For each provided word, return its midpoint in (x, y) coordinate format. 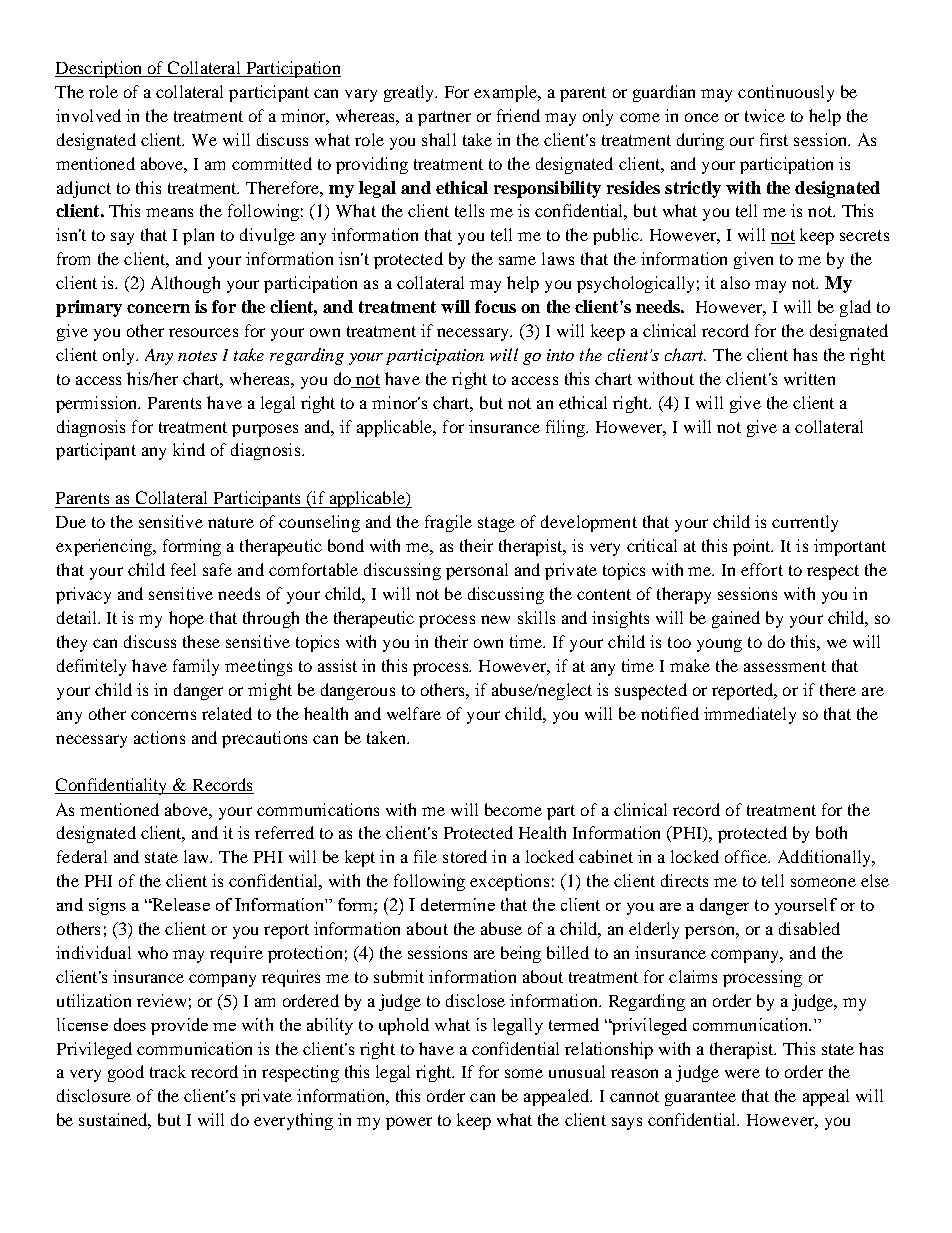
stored (465, 856)
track (168, 1071)
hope (186, 619)
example (507, 93)
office (747, 856)
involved (88, 115)
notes (197, 356)
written (809, 378)
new (495, 619)
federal (82, 856)
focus (495, 306)
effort (762, 569)
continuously (786, 93)
